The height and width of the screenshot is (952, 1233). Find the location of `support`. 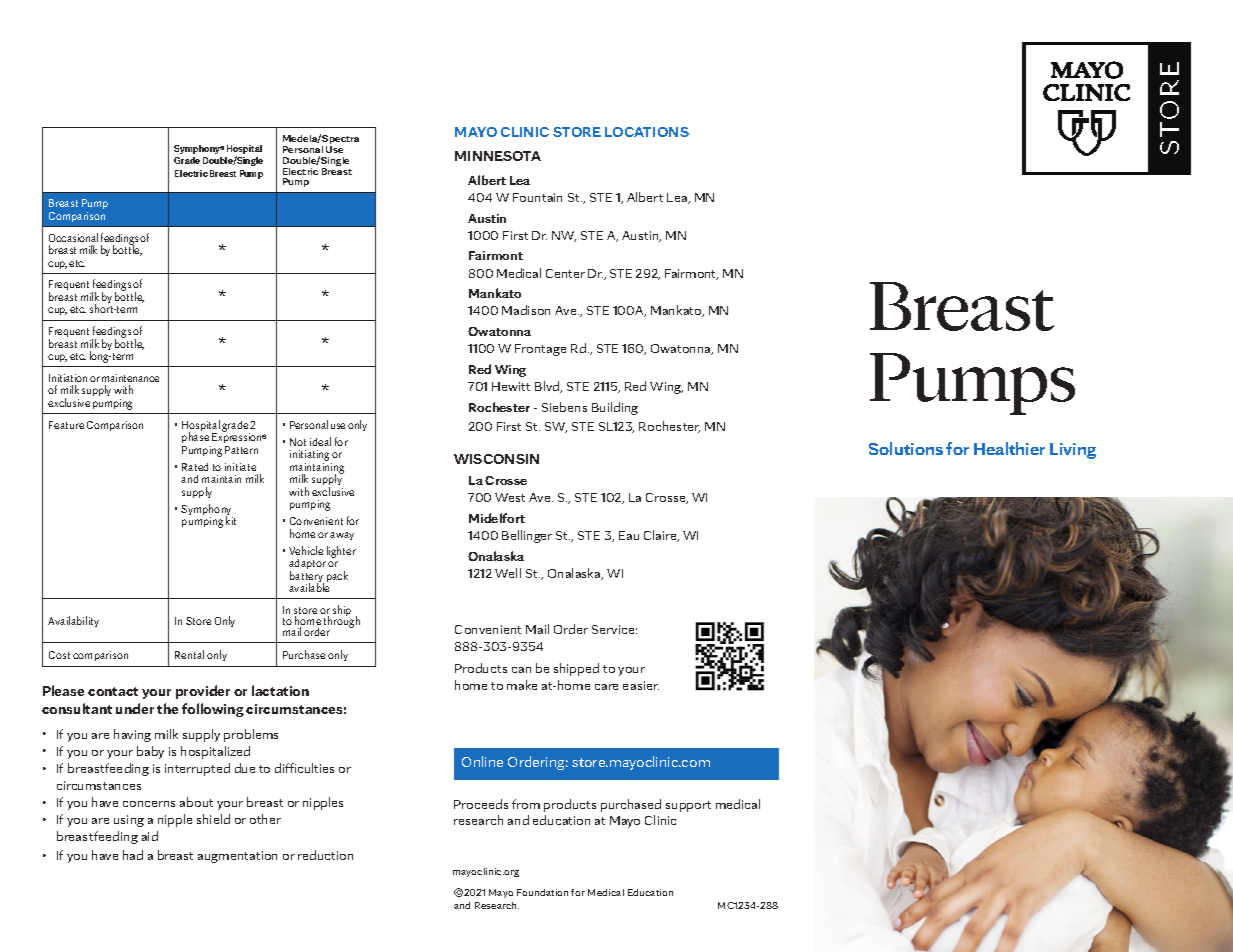

support is located at coordinates (688, 806).
